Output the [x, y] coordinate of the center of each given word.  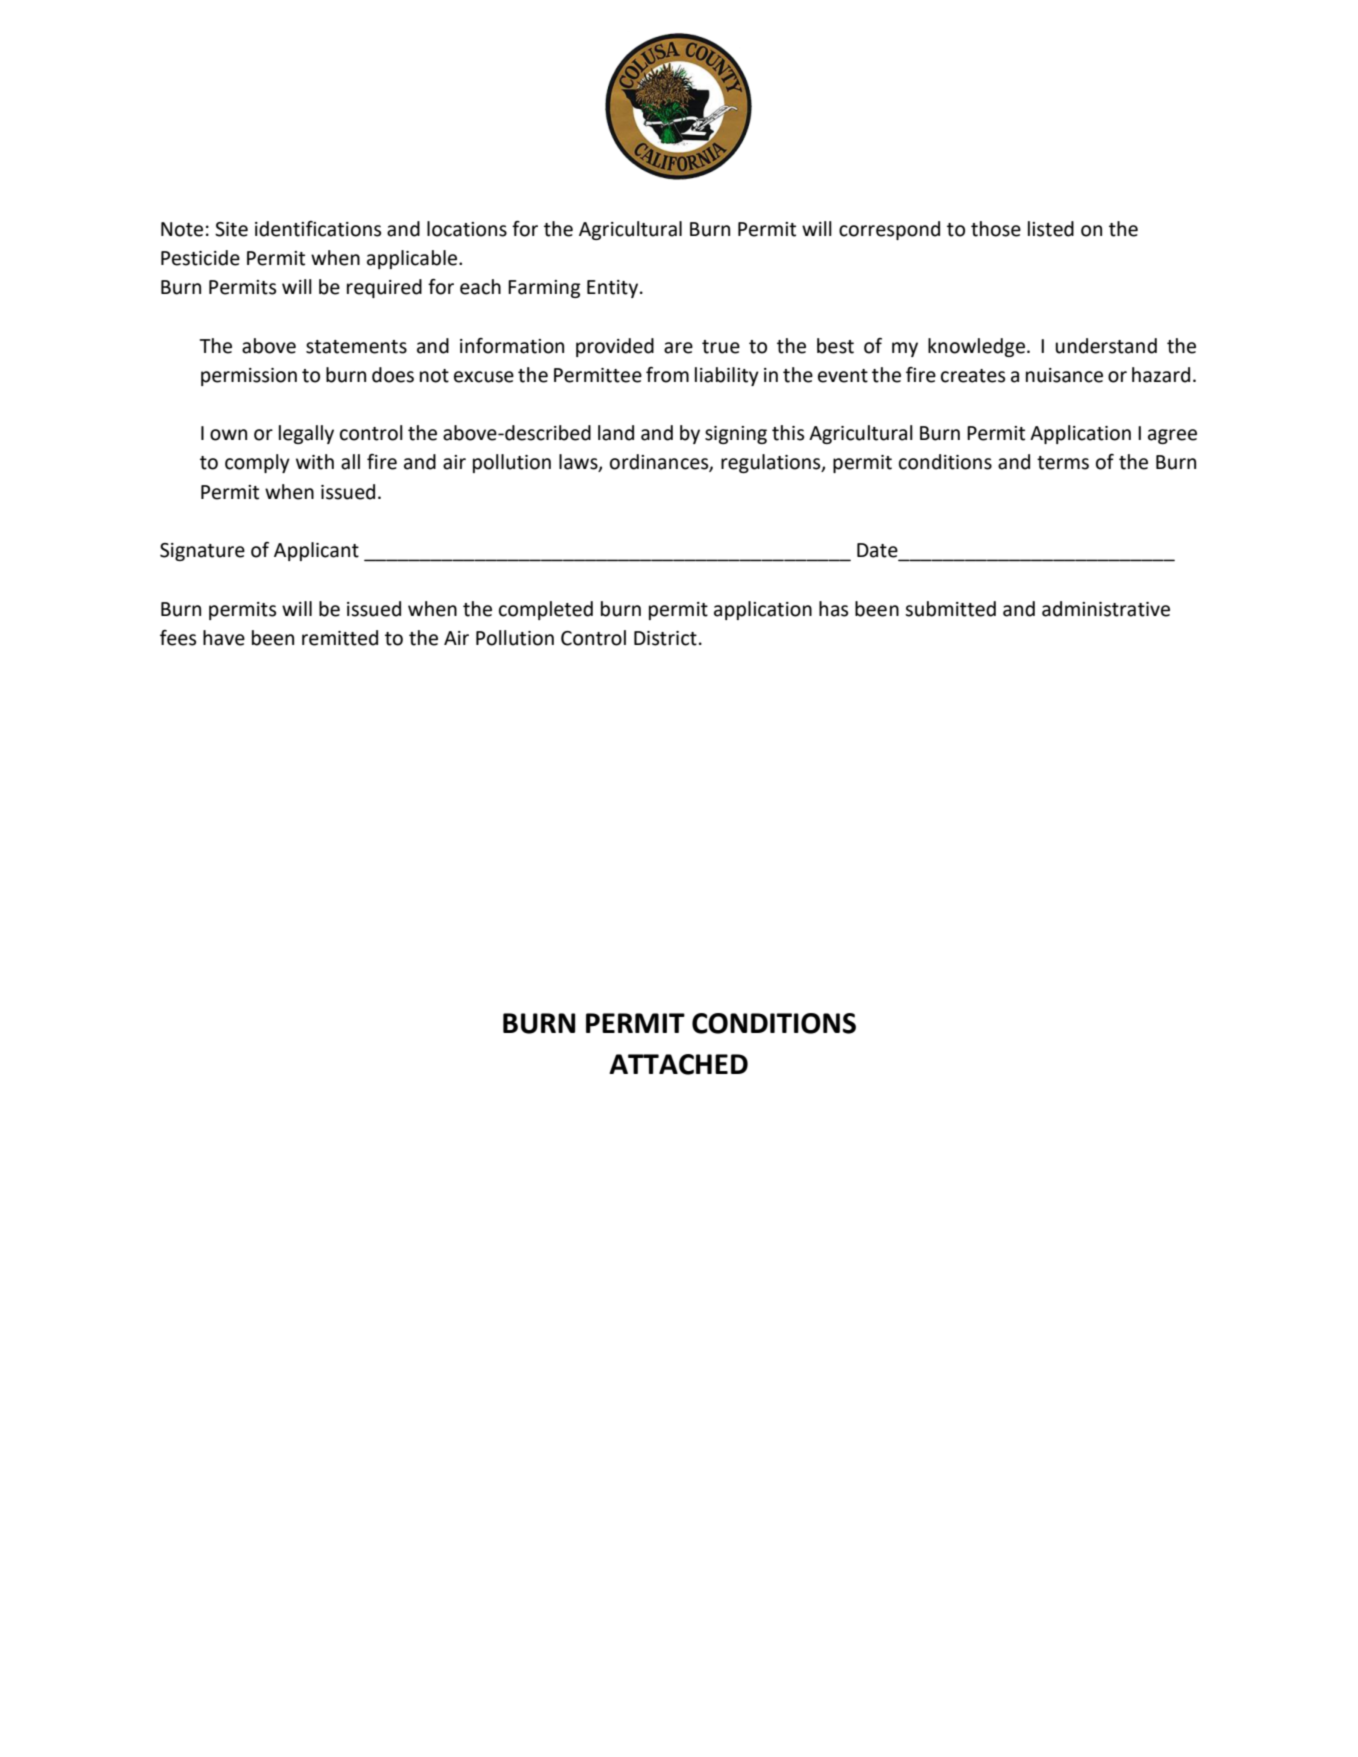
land [616, 433]
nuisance [1064, 375]
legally [306, 434]
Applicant [316, 551]
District [665, 638]
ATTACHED [678, 1064]
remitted [340, 638]
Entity [612, 289]
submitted [950, 609]
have [224, 638]
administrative [1106, 609]
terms [1063, 463]
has [833, 609]
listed [1051, 229]
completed [546, 610]
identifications [318, 229]
